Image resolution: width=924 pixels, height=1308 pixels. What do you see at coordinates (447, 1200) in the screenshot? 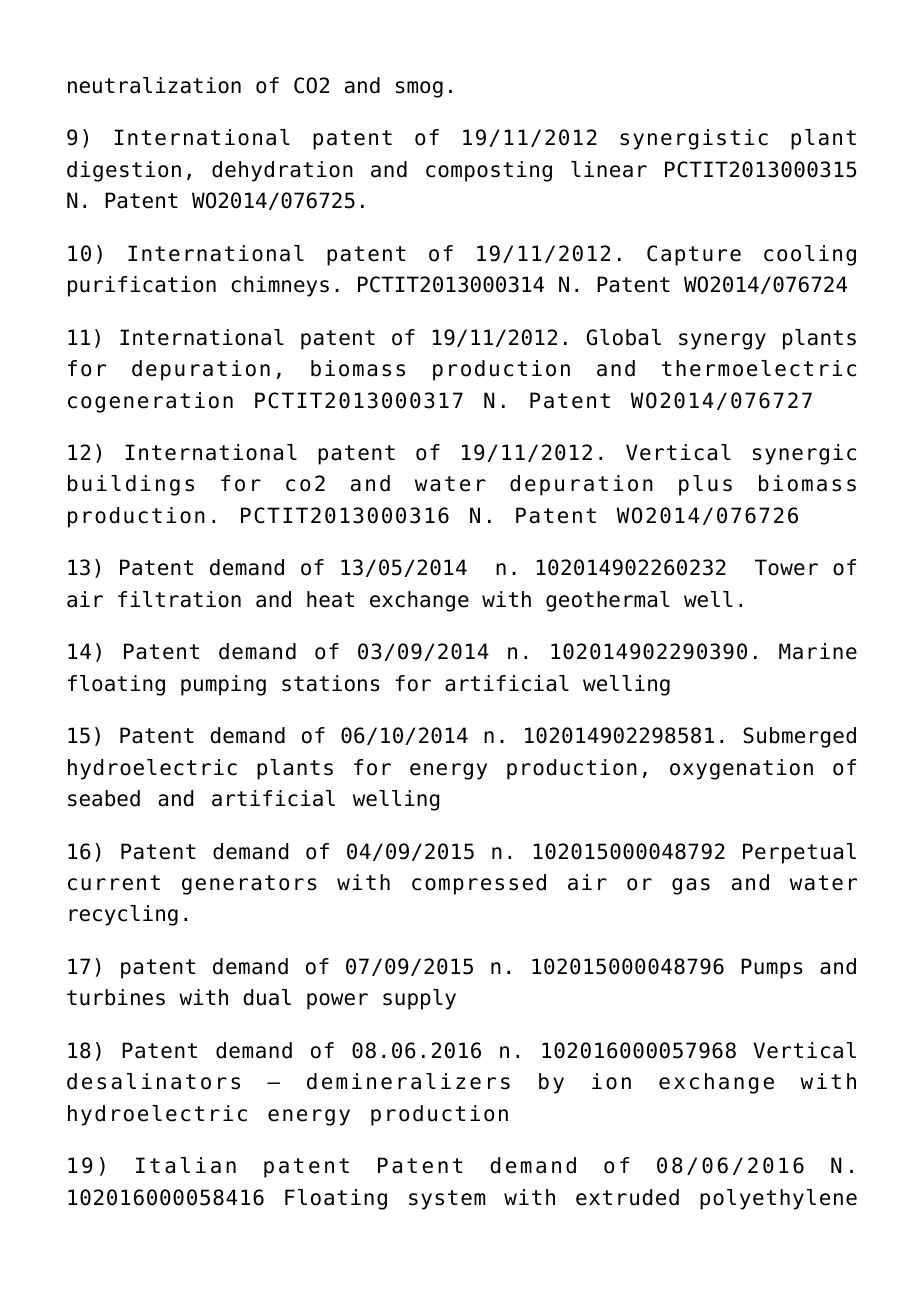
I see `system` at bounding box center [447, 1200].
